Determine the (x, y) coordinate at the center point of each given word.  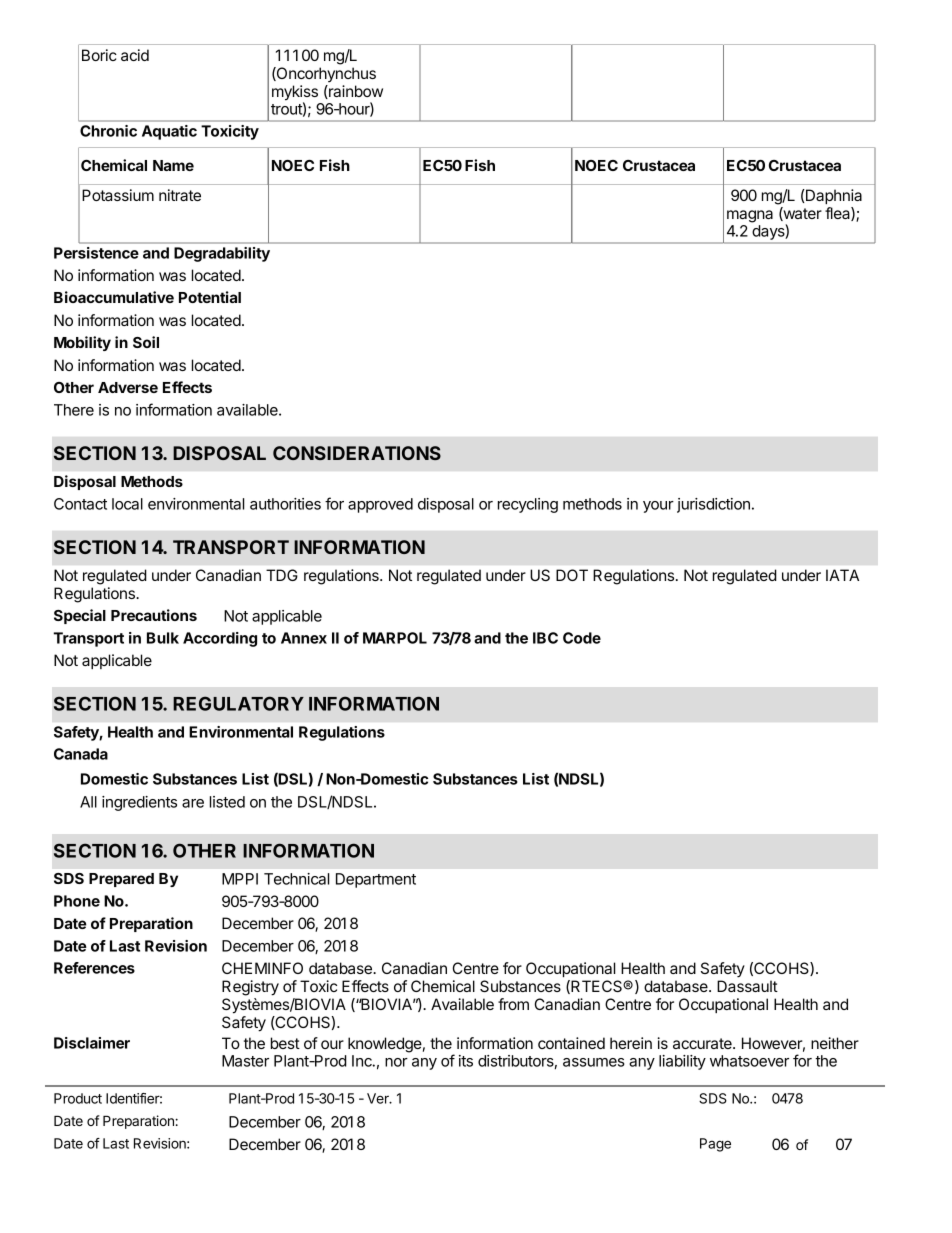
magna (750, 216)
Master (245, 1061)
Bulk (163, 638)
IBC (545, 638)
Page (715, 1145)
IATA (842, 575)
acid (135, 55)
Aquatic (169, 132)
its (466, 1061)
